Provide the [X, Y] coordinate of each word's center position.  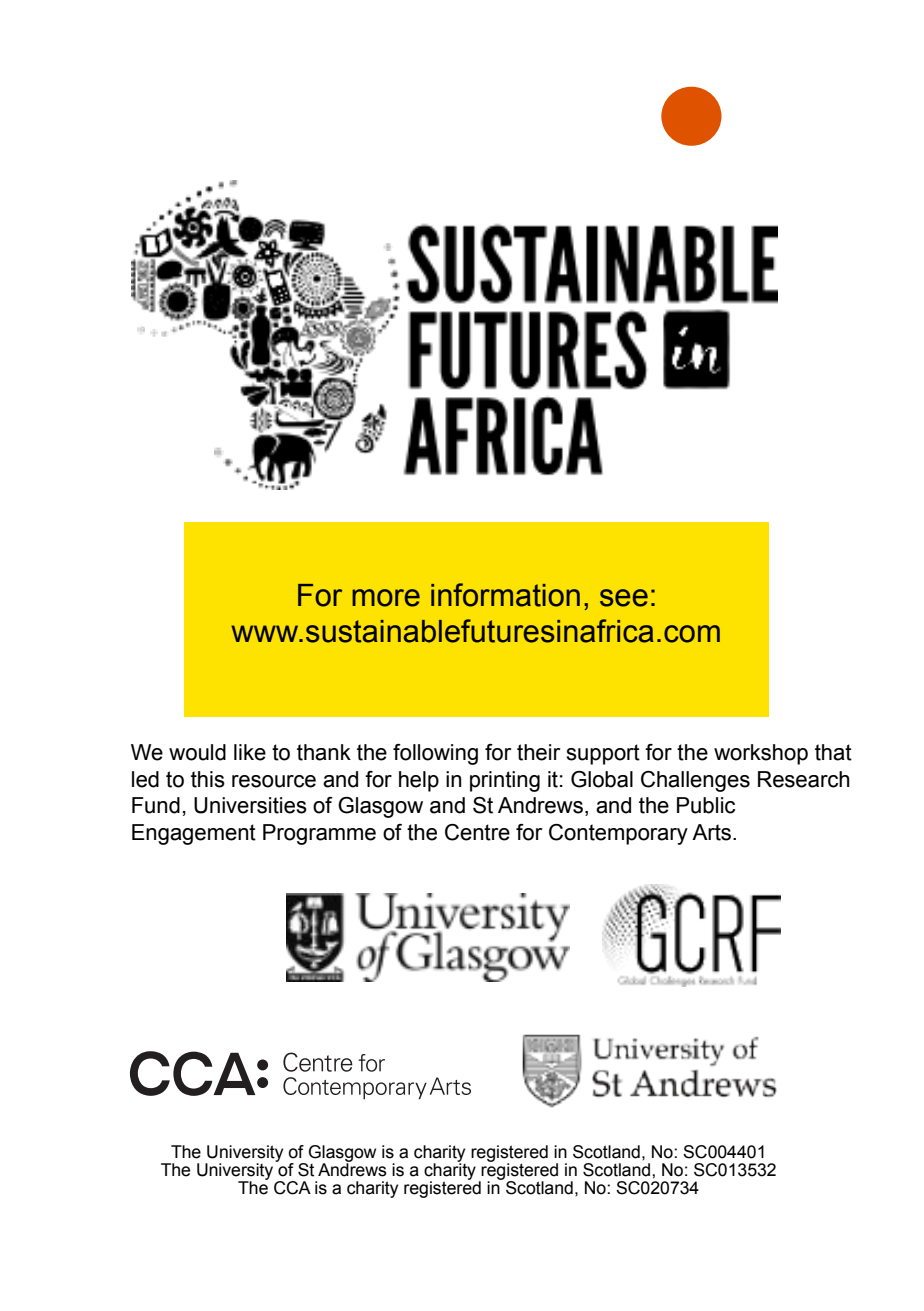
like [250, 752]
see [624, 598]
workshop [761, 754]
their [538, 752]
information [505, 595]
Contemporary [618, 834]
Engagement [194, 834]
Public [706, 805]
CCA [292, 1188]
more [386, 598]
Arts [713, 832]
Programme [319, 834]
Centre [477, 832]
